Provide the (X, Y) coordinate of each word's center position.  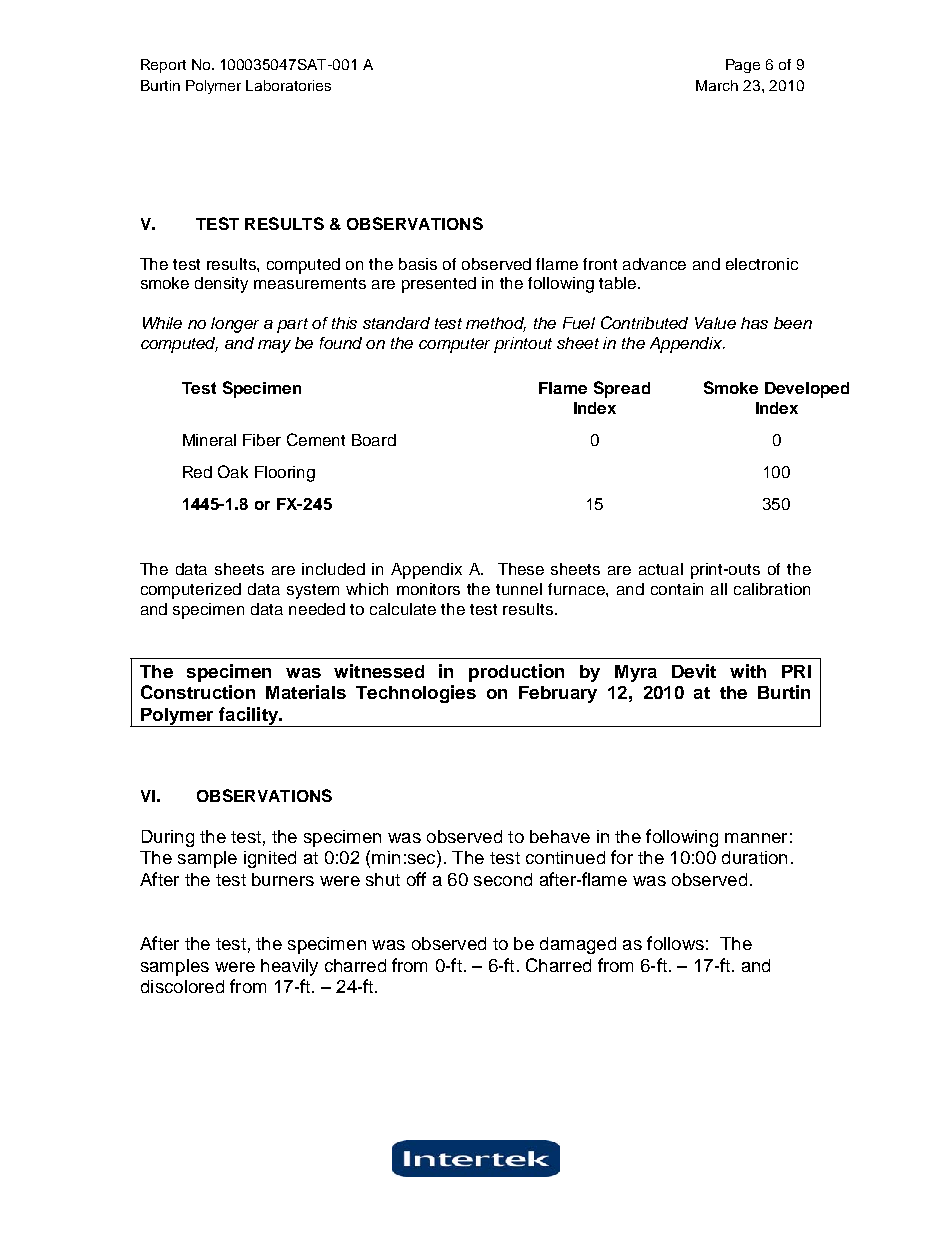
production (516, 673)
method (496, 324)
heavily (289, 967)
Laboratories (288, 85)
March (717, 85)
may (274, 346)
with (748, 671)
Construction (198, 692)
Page (743, 66)
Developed (807, 390)
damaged (578, 945)
